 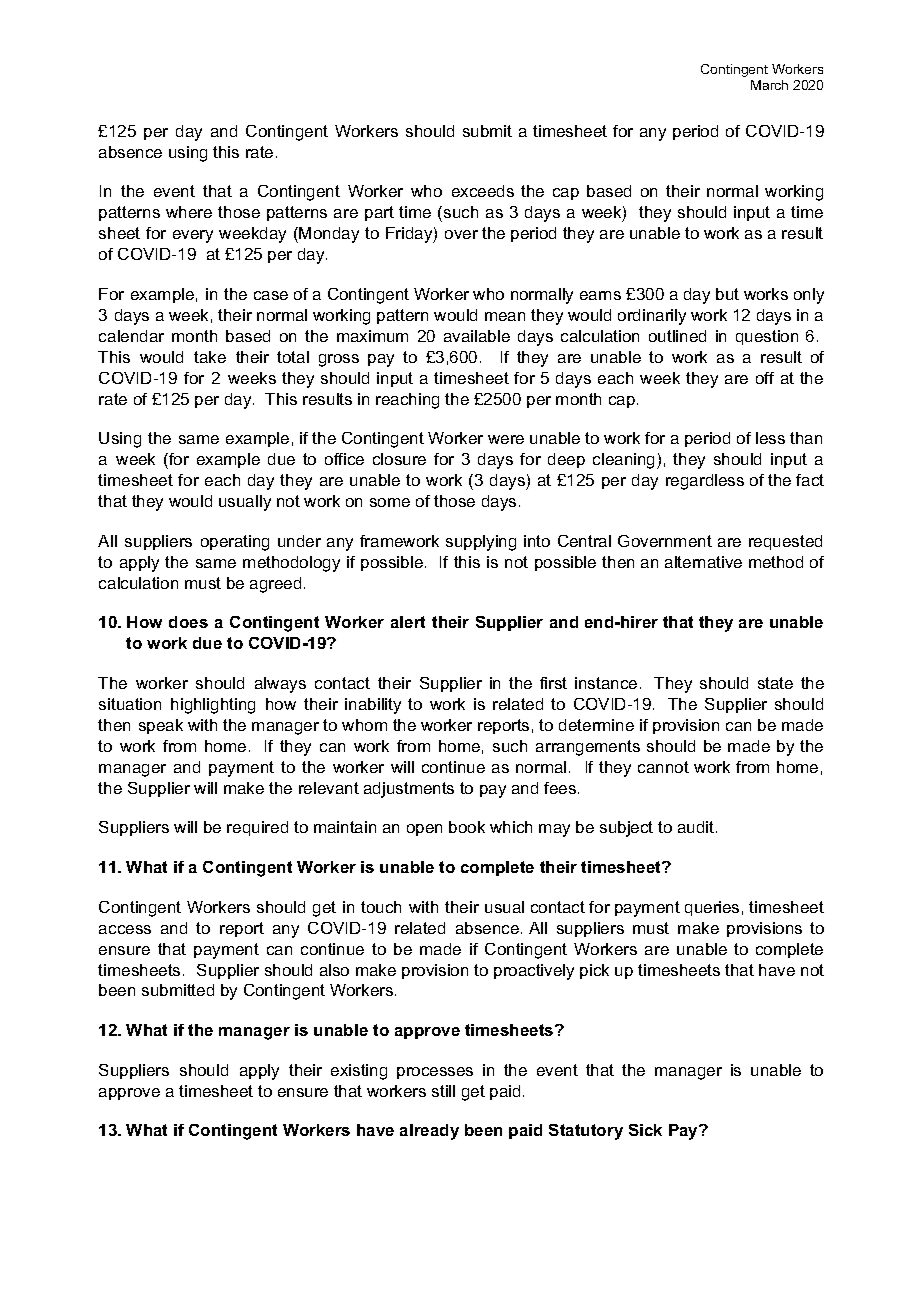 What do you see at coordinates (712, 908) in the page?
I see `queries` at bounding box center [712, 908].
